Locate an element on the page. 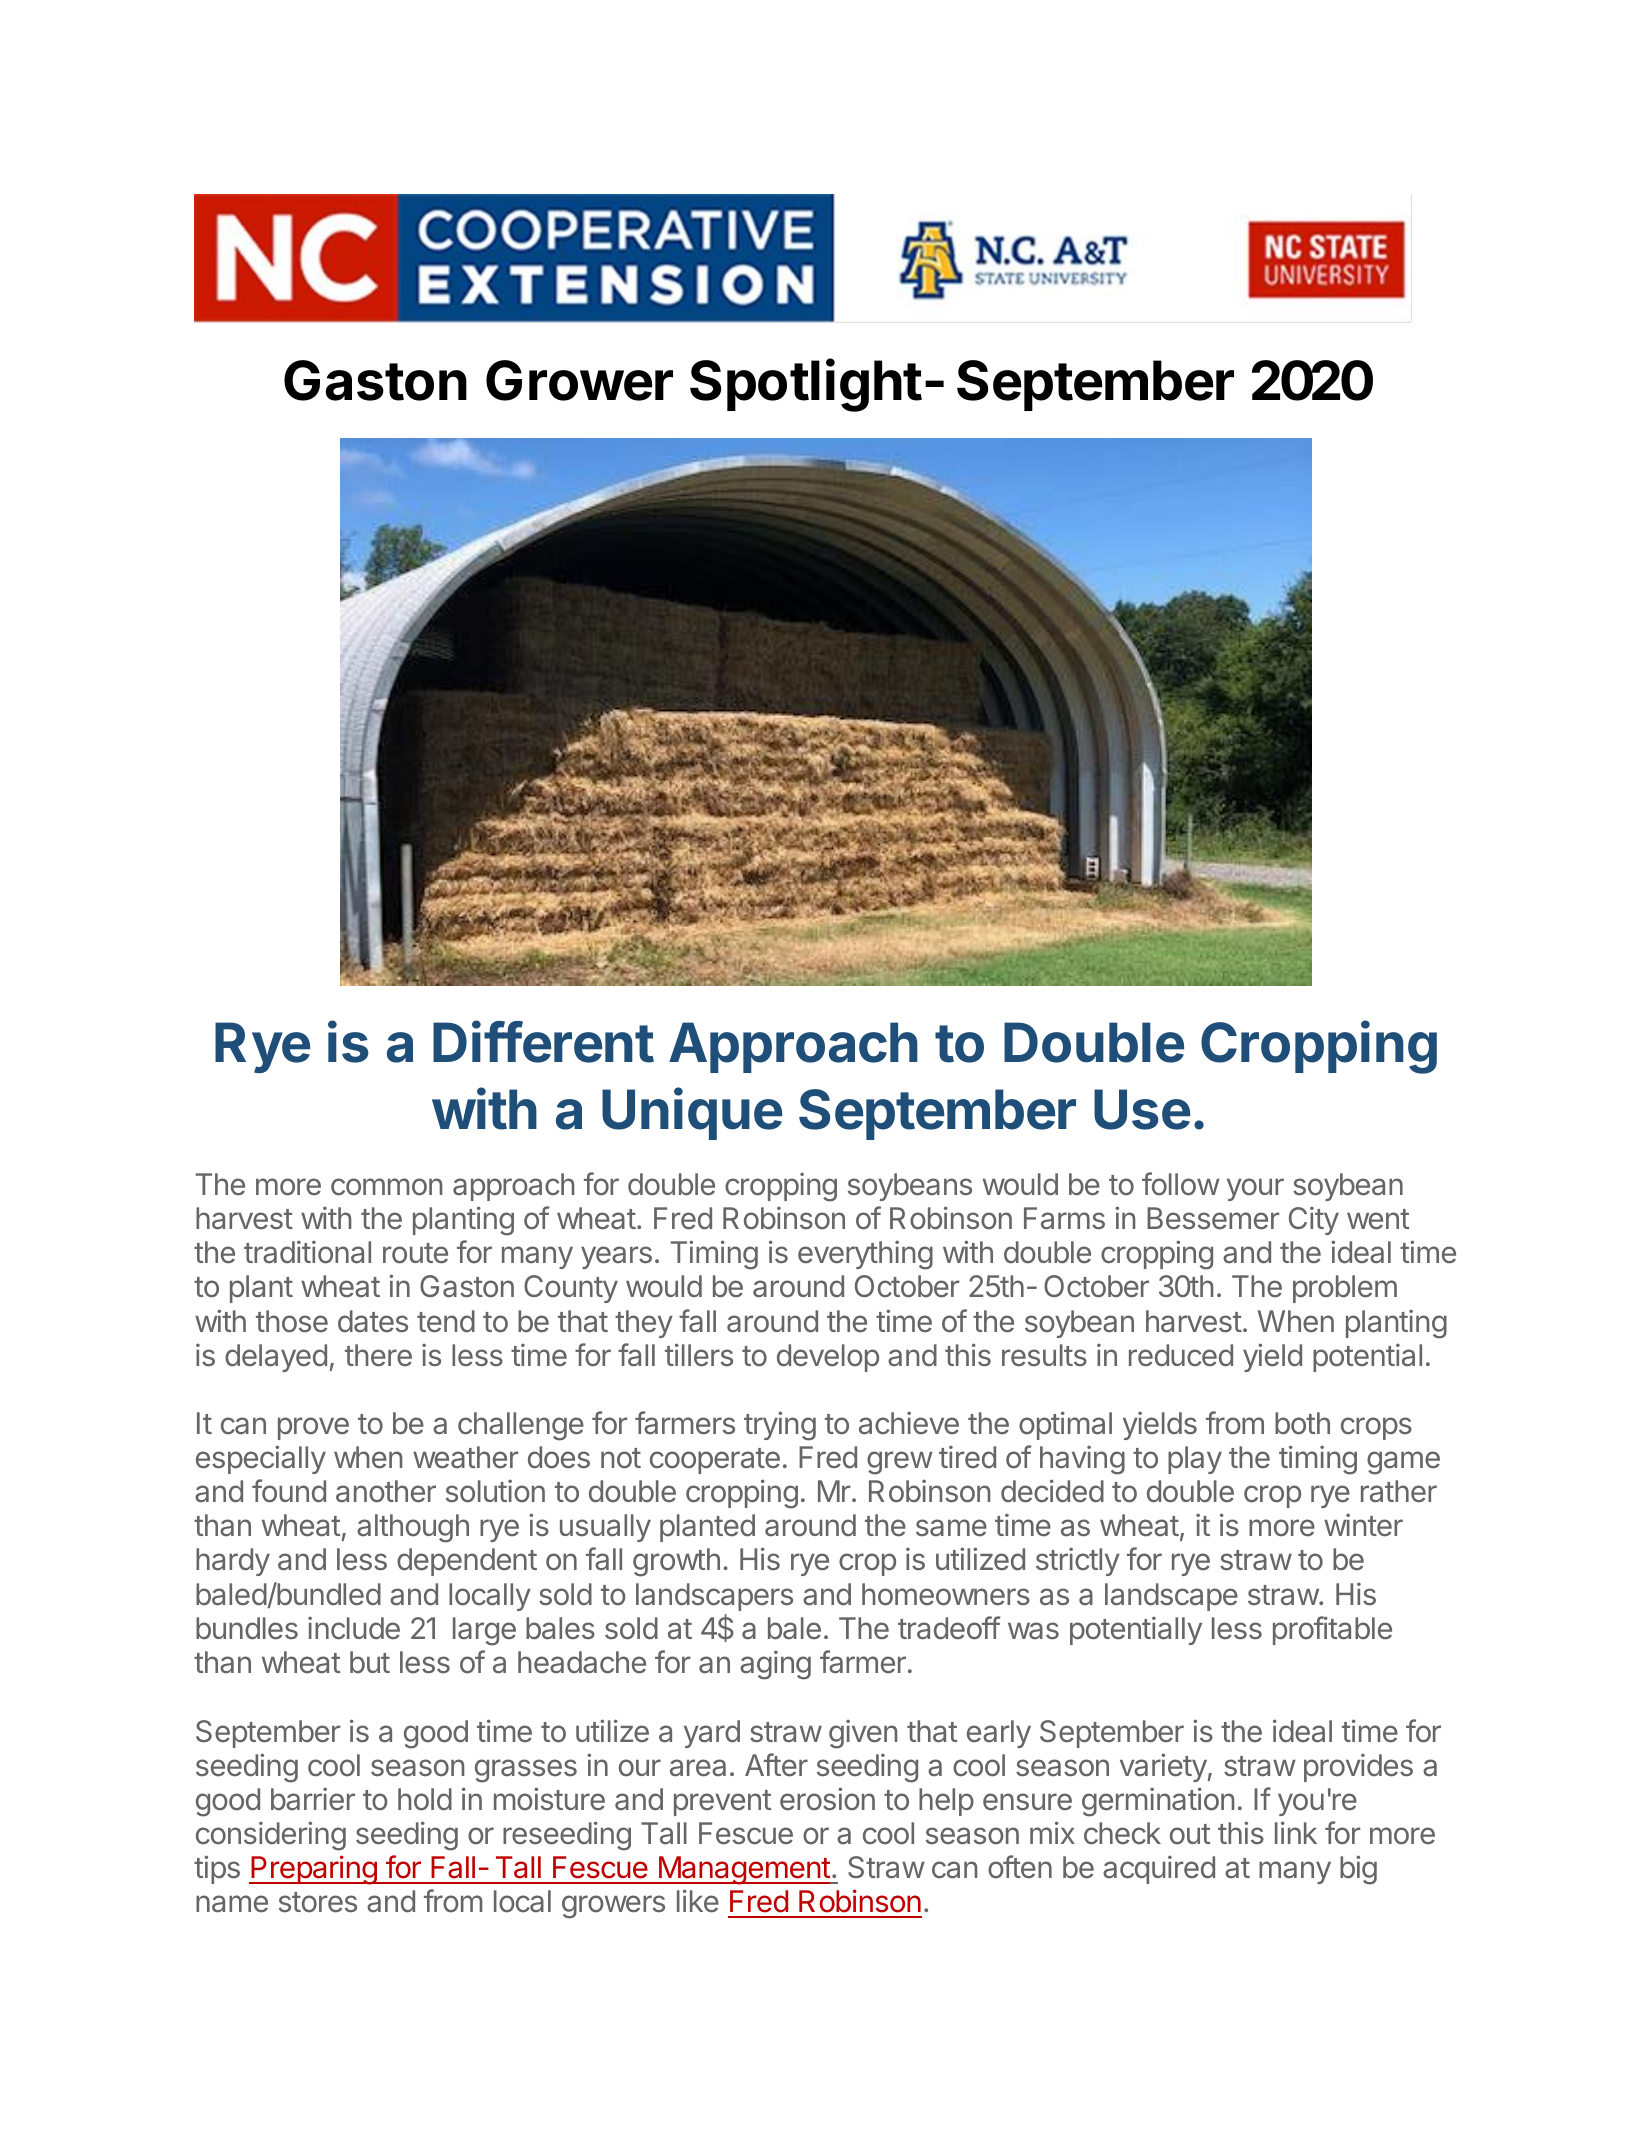 The height and width of the document is (2138, 1652). another is located at coordinates (386, 1491).
